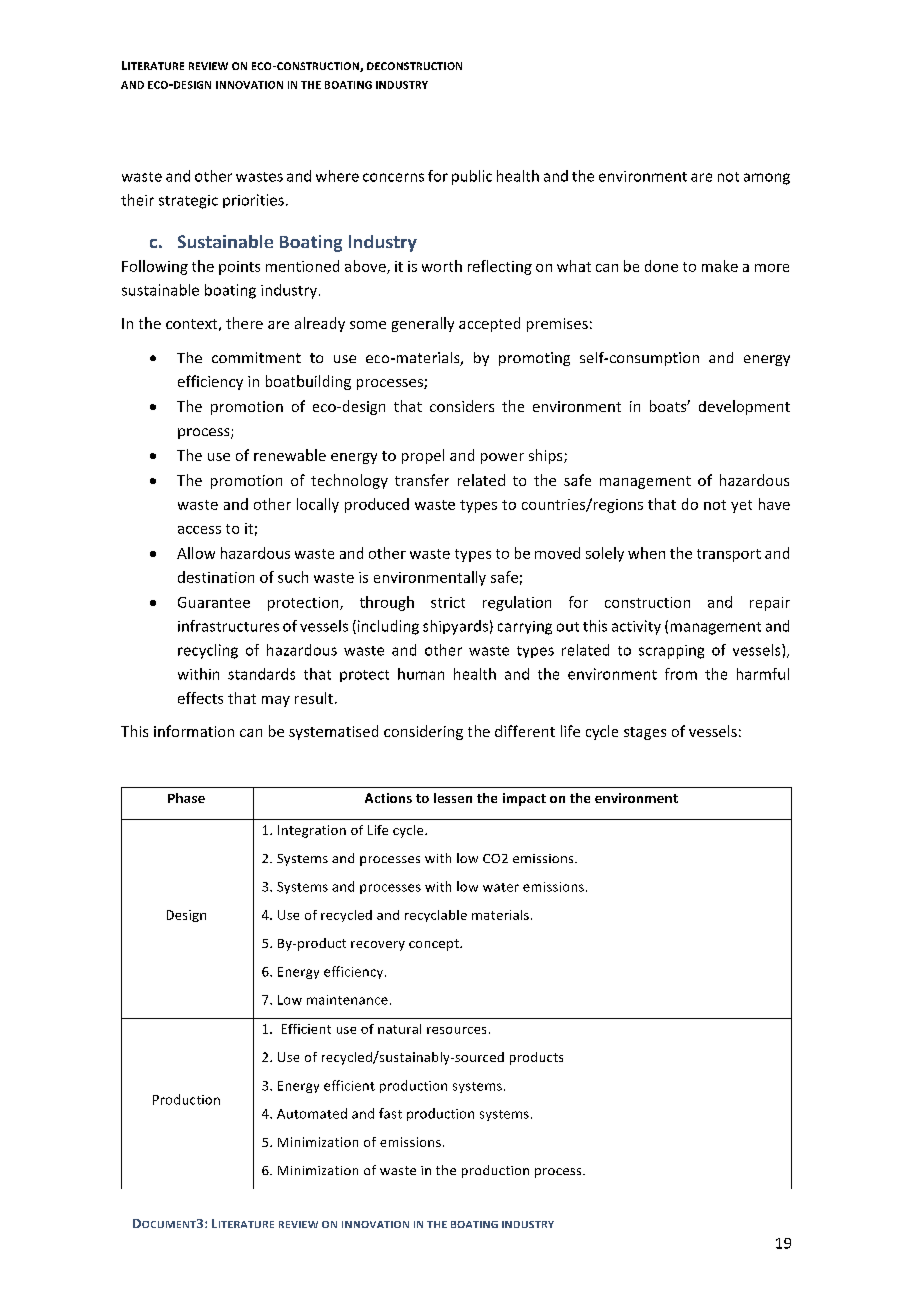  Describe the element at coordinates (456, 1030) in the image. I see `resources` at that location.
